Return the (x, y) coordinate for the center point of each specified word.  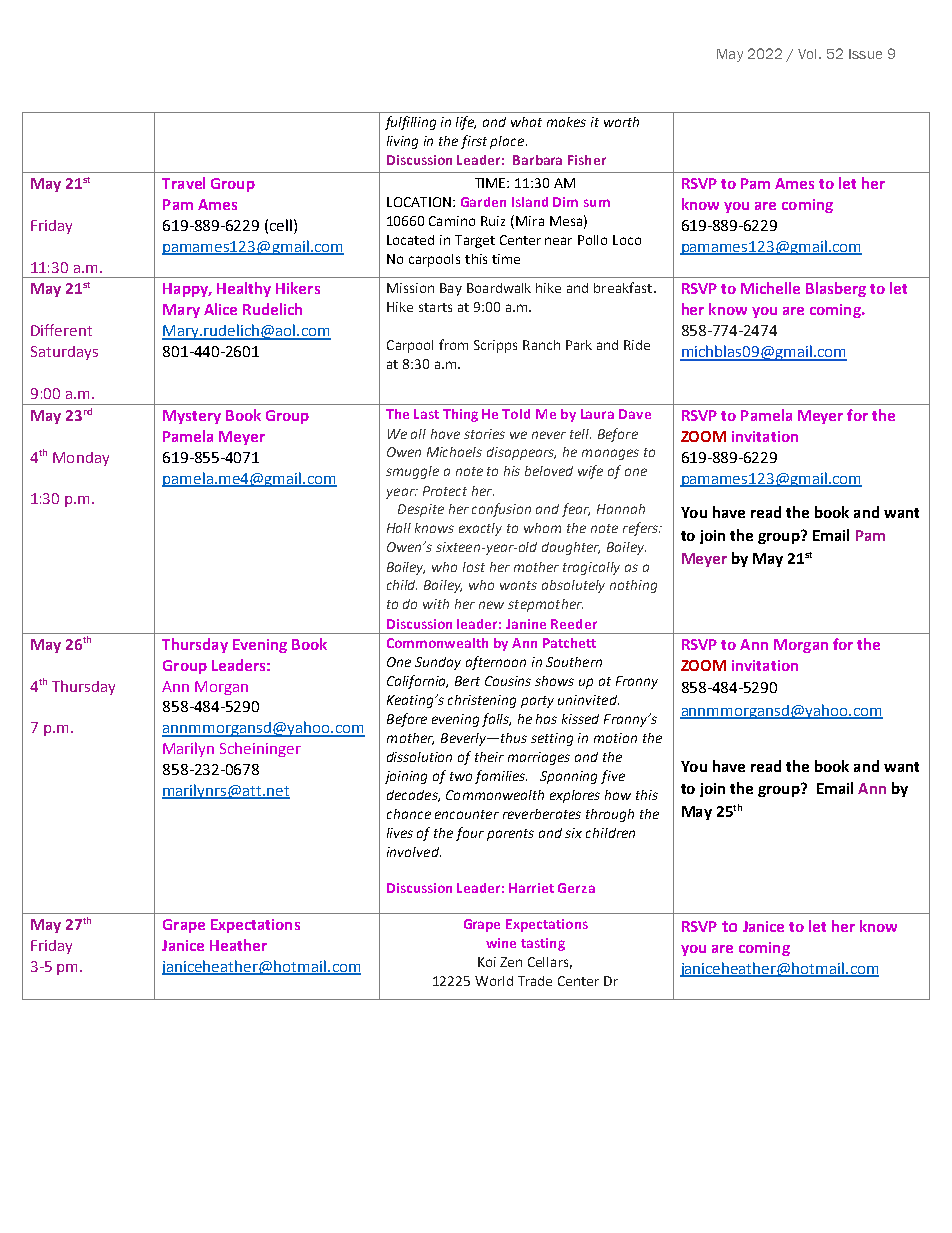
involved (414, 852)
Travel (183, 183)
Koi (487, 962)
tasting (543, 944)
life (466, 123)
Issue (865, 54)
